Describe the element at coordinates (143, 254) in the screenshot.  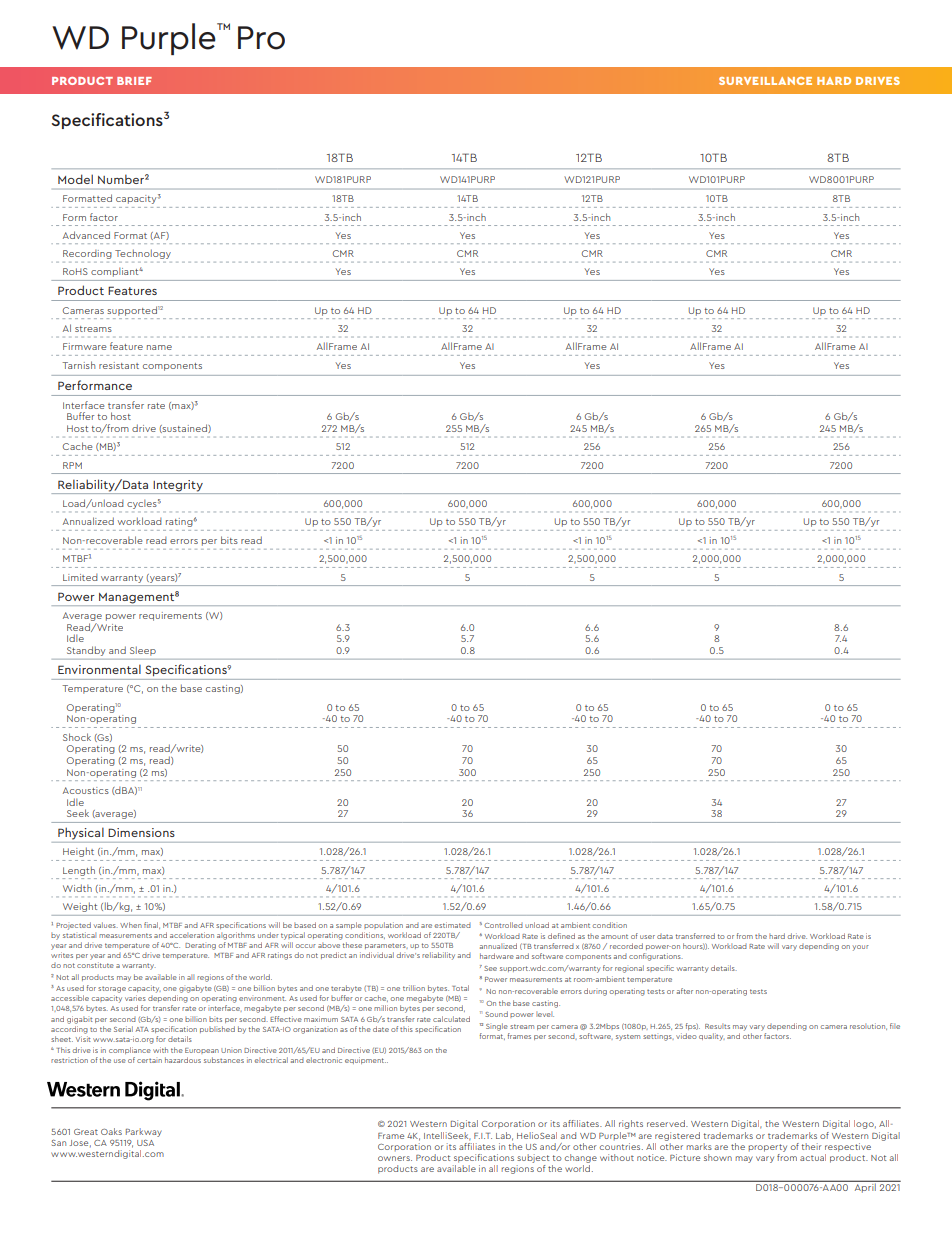
I see `Technology` at that location.
